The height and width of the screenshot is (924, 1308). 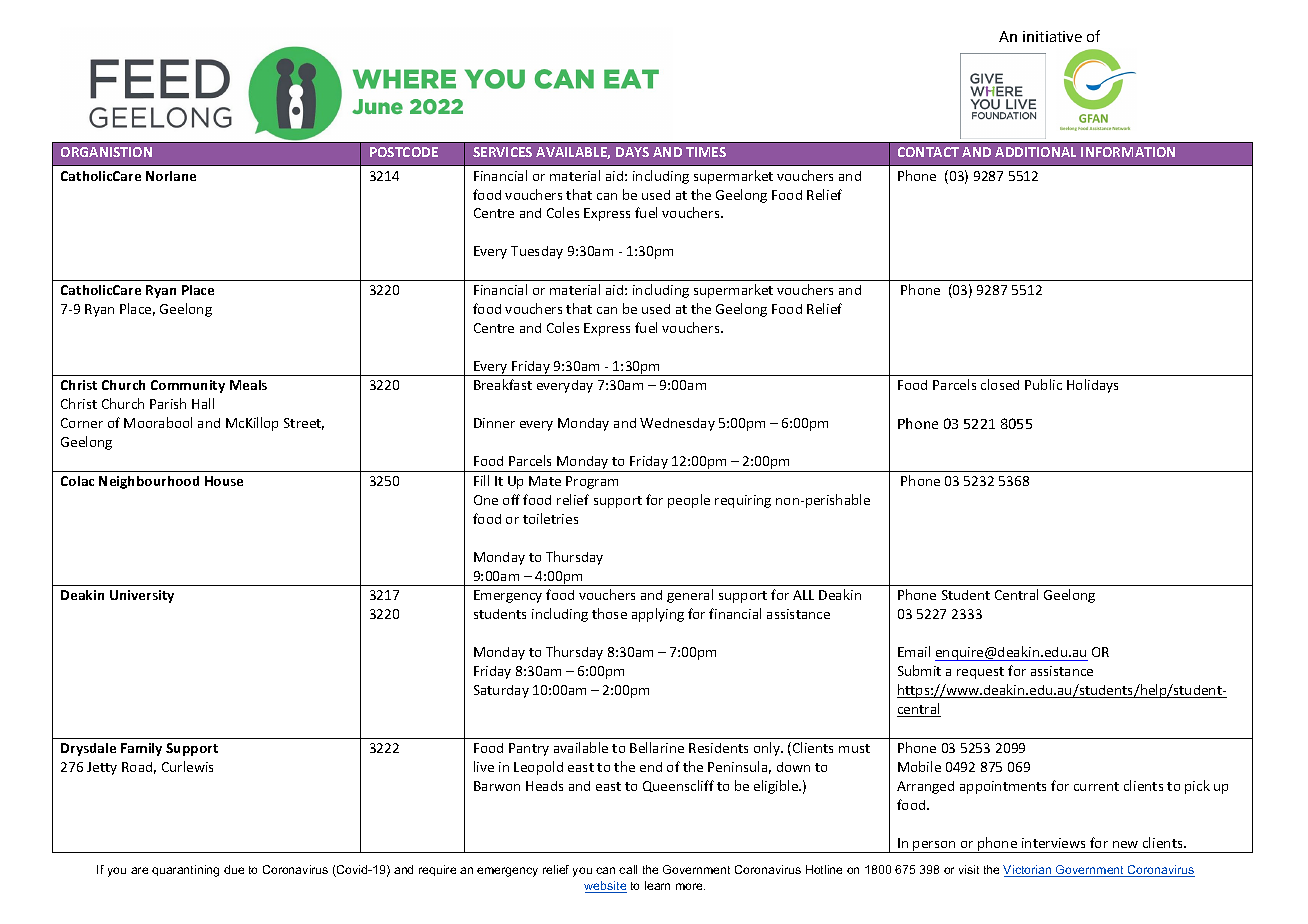 What do you see at coordinates (1028, 871) in the screenshot?
I see `Victorian` at bounding box center [1028, 871].
